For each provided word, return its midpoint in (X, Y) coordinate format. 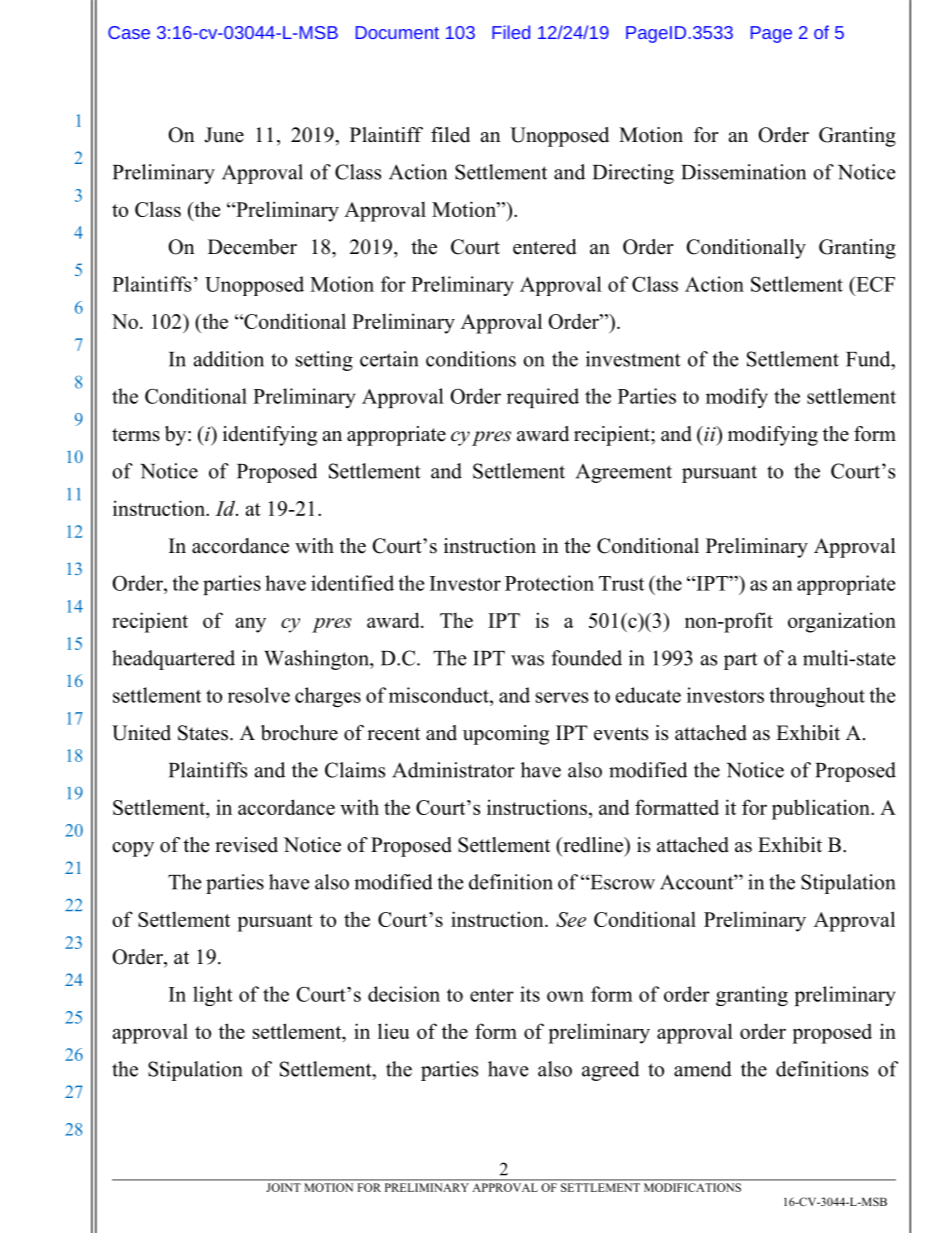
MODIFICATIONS (692, 1187)
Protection (549, 583)
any (251, 625)
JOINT (284, 1187)
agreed (610, 1071)
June (224, 135)
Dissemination (743, 172)
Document (397, 32)
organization (842, 622)
